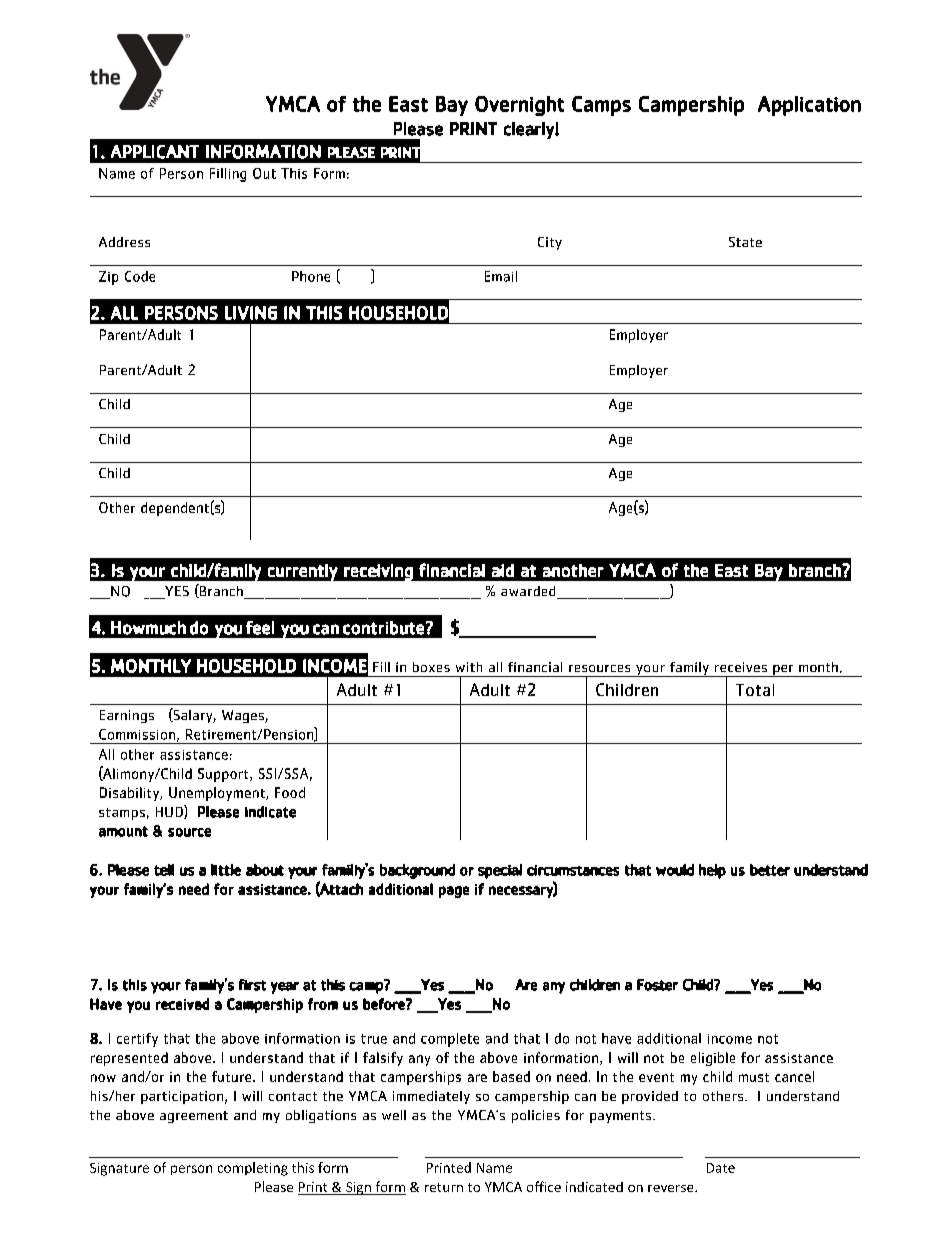 The width and height of the page is (952, 1233). I want to click on HUD, so click(170, 812).
